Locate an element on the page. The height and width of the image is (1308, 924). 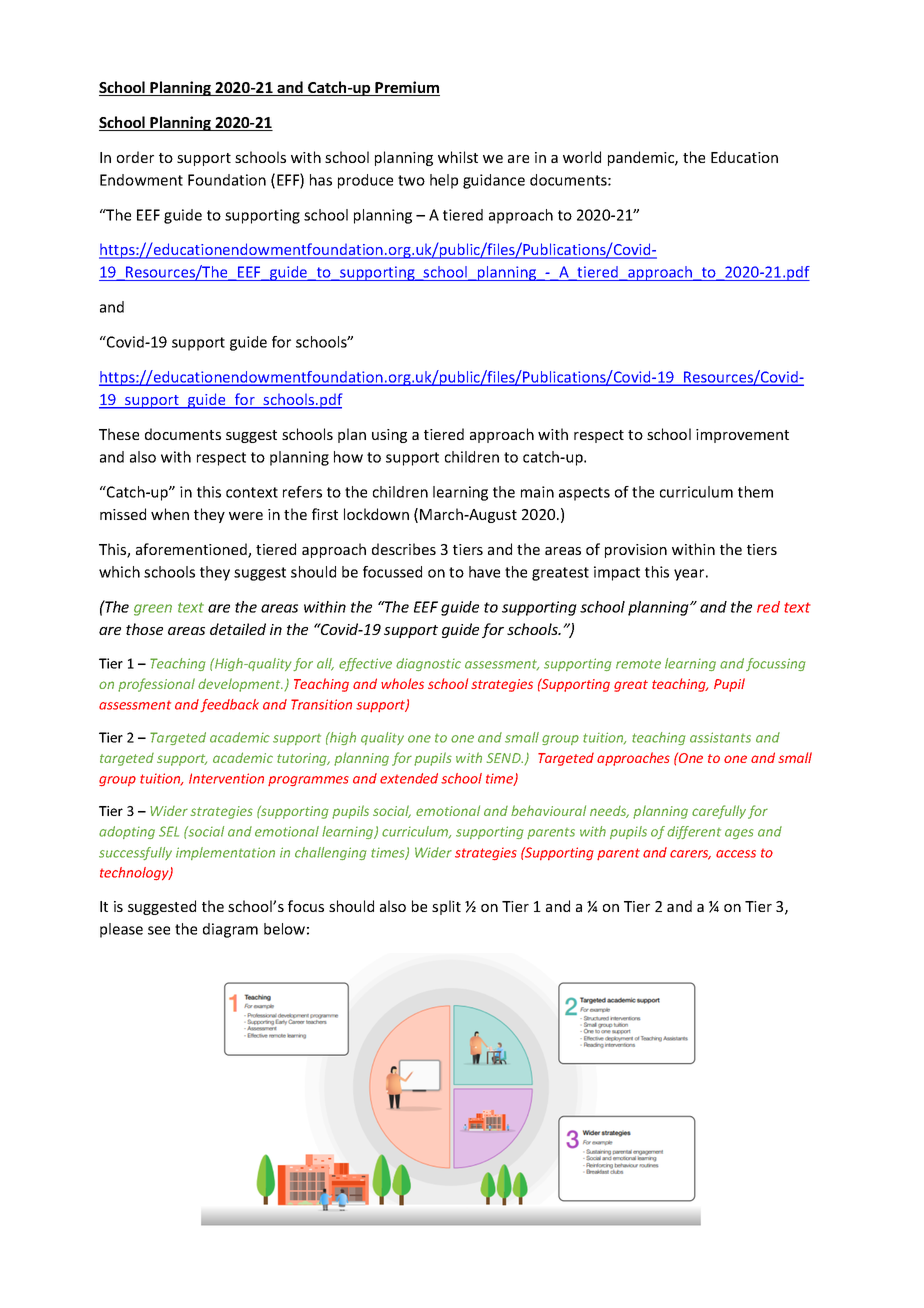
split is located at coordinates (446, 907).
